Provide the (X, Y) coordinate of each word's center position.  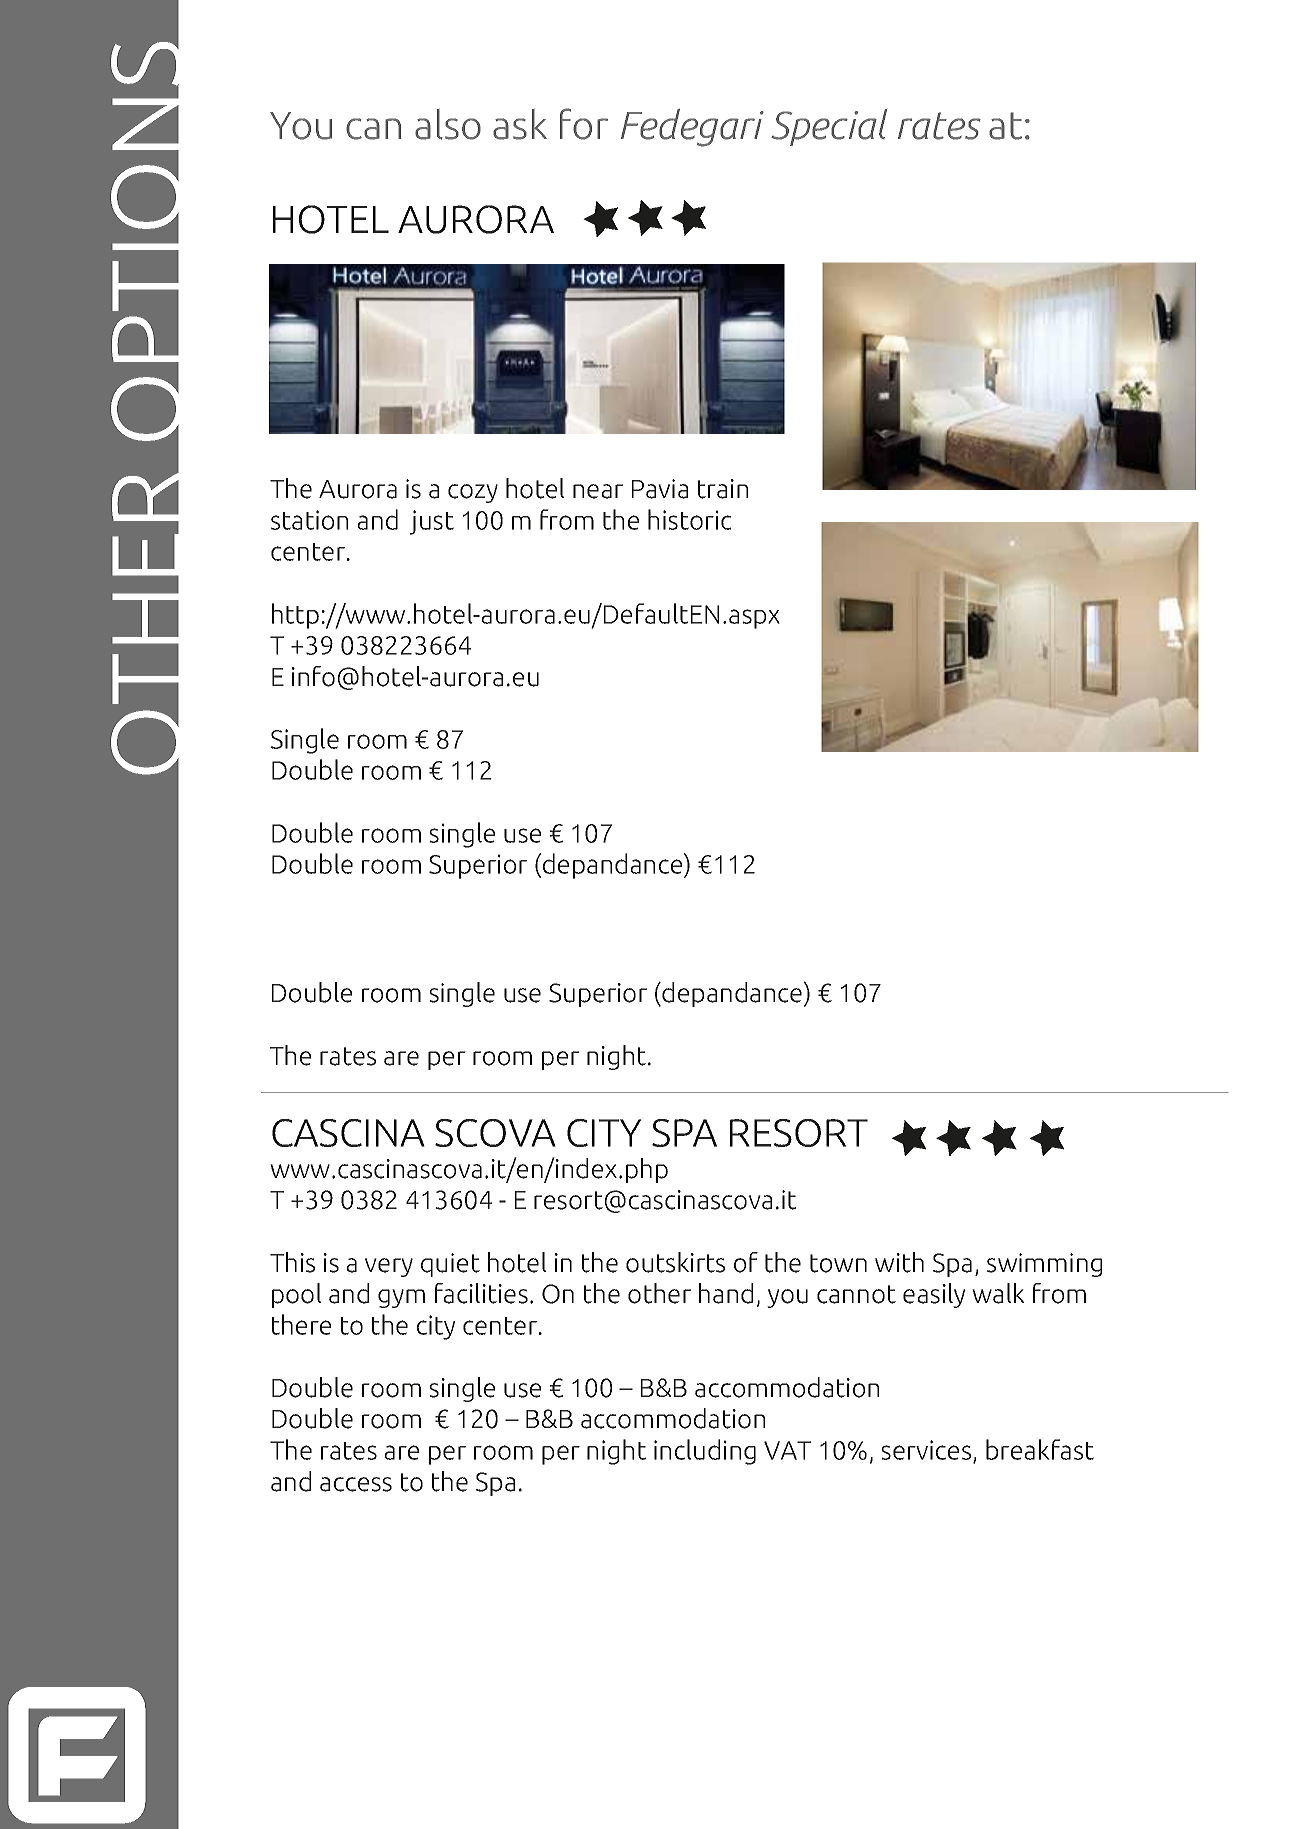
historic (690, 519)
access (356, 1484)
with (899, 1262)
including (705, 1452)
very (389, 1267)
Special (829, 127)
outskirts (675, 1262)
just (432, 522)
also (448, 124)
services (927, 1451)
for (584, 124)
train (723, 489)
